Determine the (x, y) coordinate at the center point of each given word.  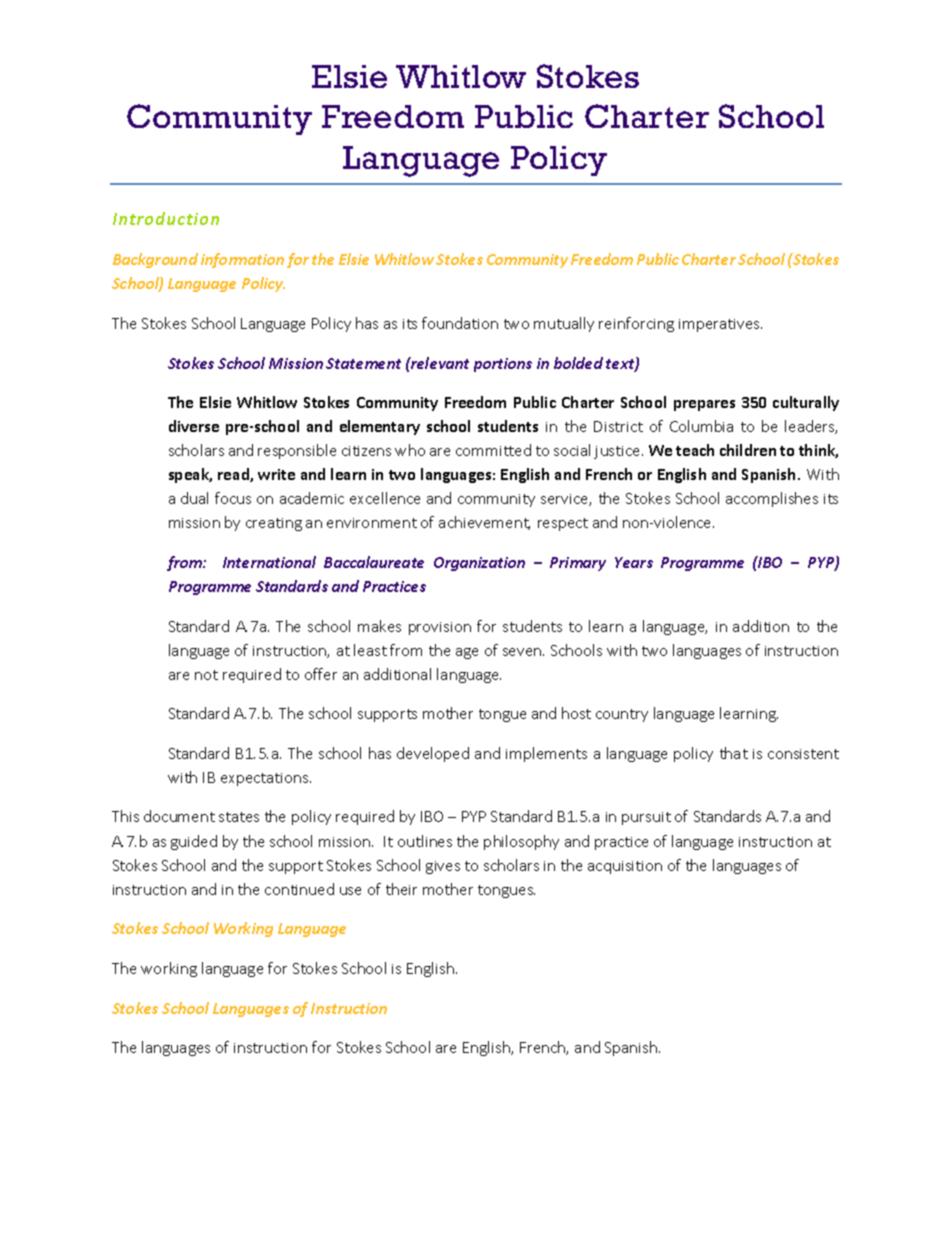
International (269, 562)
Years (634, 562)
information (242, 260)
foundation (460, 323)
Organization (479, 564)
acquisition (625, 867)
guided (194, 842)
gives (443, 867)
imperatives (720, 325)
